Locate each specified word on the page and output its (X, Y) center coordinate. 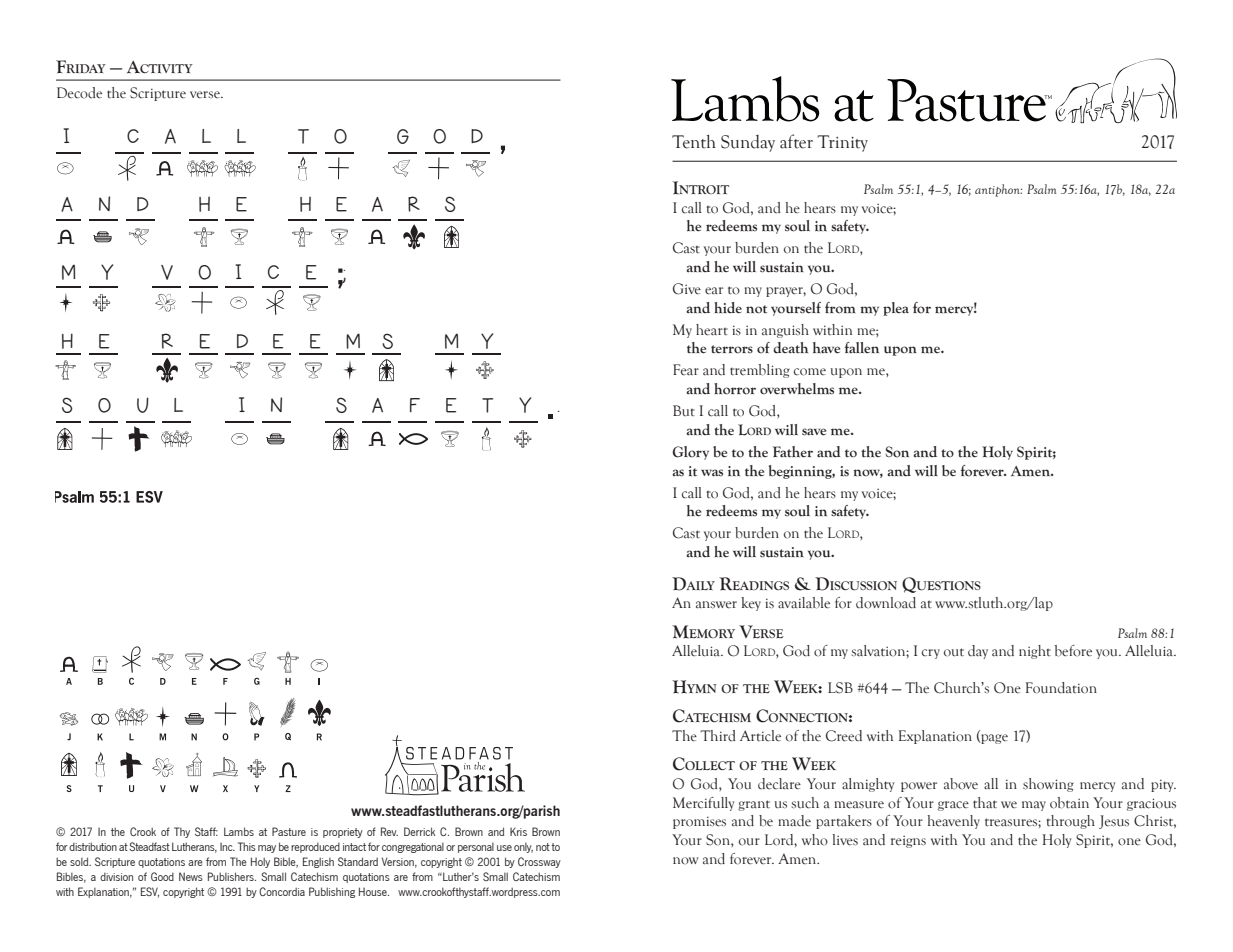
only (523, 848)
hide (728, 308)
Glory (690, 453)
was (712, 473)
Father (793, 452)
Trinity (842, 143)
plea (896, 309)
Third (718, 736)
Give (687, 289)
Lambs (239, 831)
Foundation (1061, 688)
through (1070, 822)
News (191, 876)
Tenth (694, 141)
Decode (79, 93)
